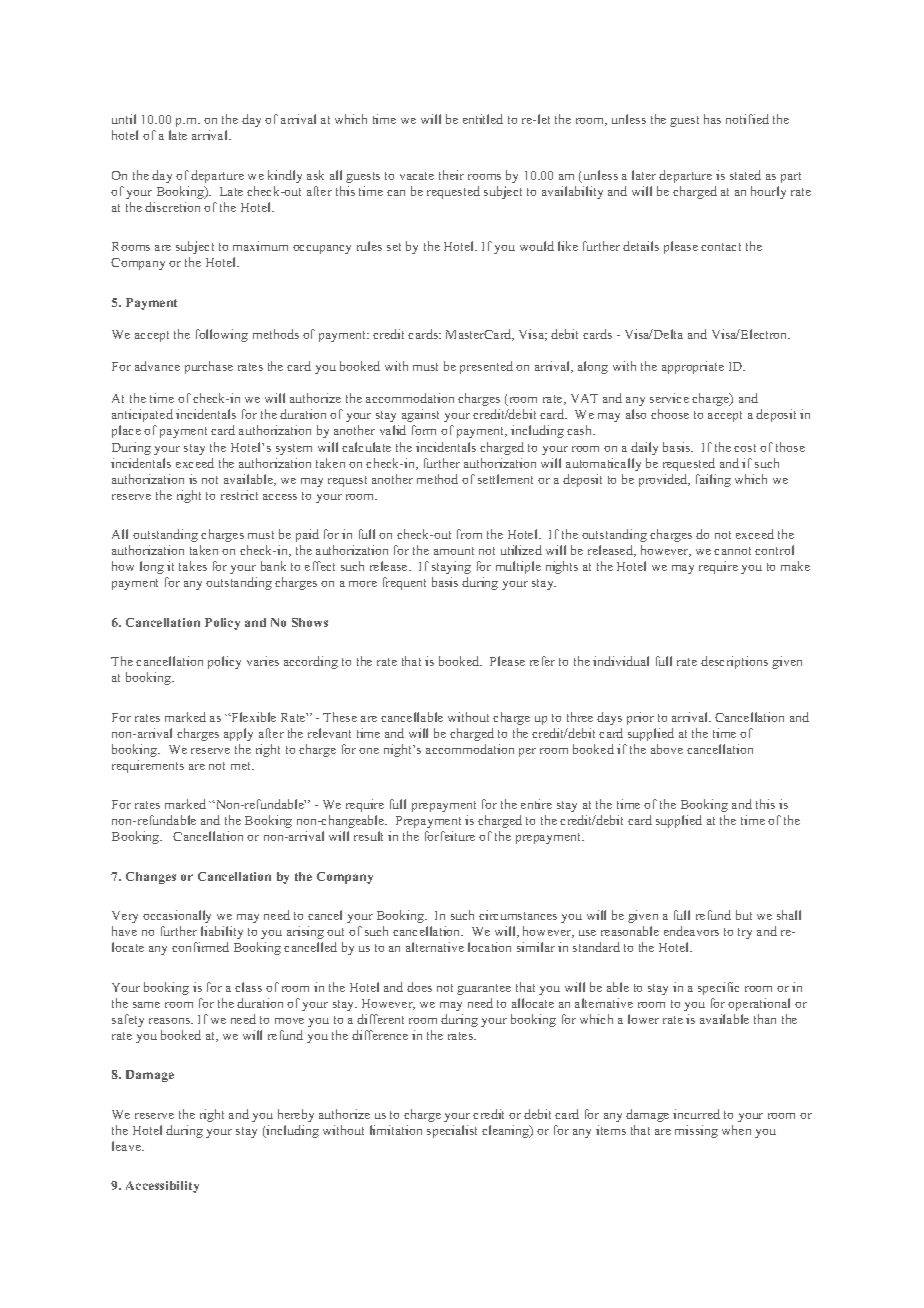  Describe the element at coordinates (238, 734) in the screenshot. I see `apply` at that location.
